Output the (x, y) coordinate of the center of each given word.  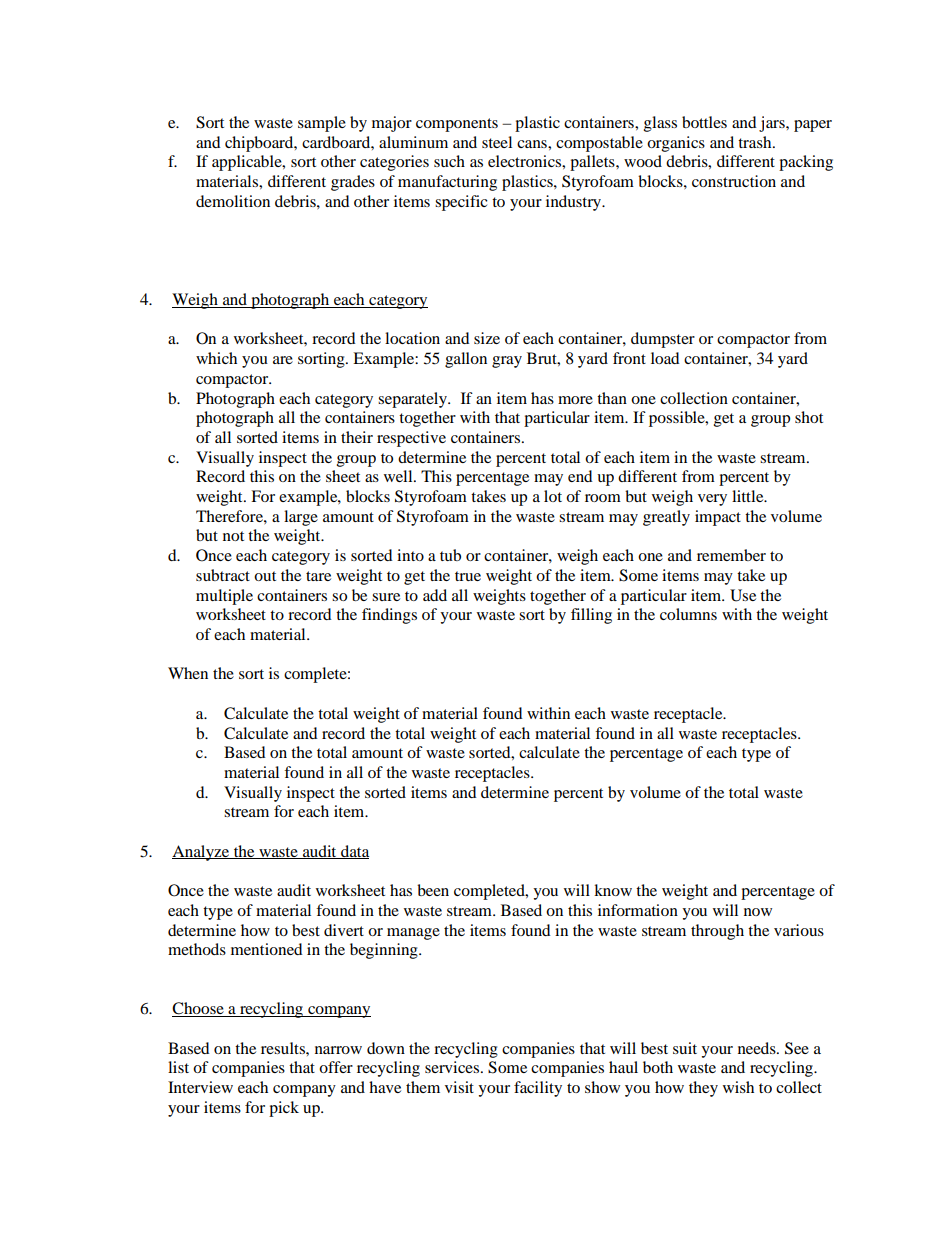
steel (497, 142)
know (613, 890)
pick (284, 1109)
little (749, 496)
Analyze (202, 853)
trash (756, 142)
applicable (248, 163)
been (433, 890)
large (301, 518)
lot (553, 496)
